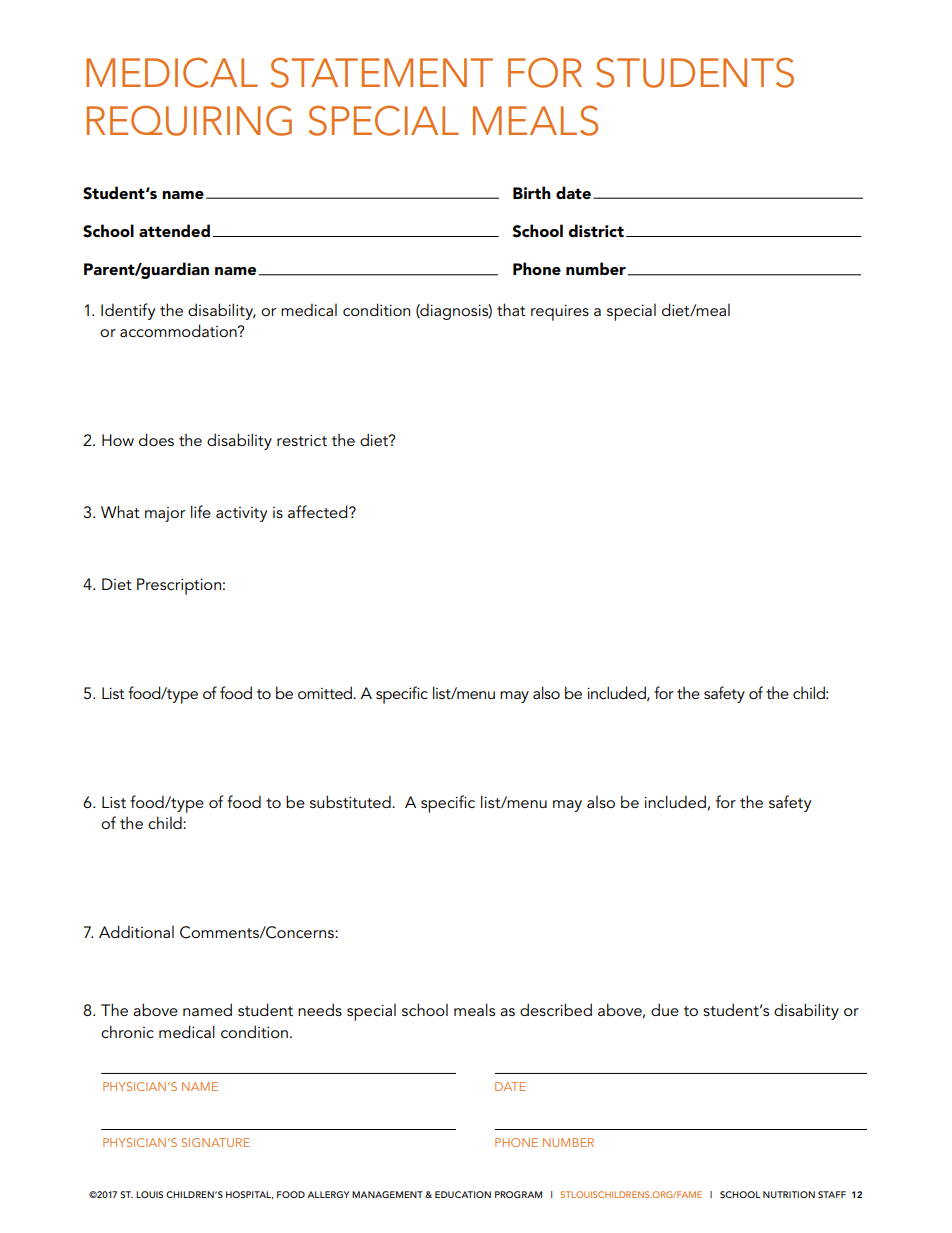 The image size is (952, 1233). Describe the element at coordinates (381, 72) in the screenshot. I see `STATEMENT` at that location.
